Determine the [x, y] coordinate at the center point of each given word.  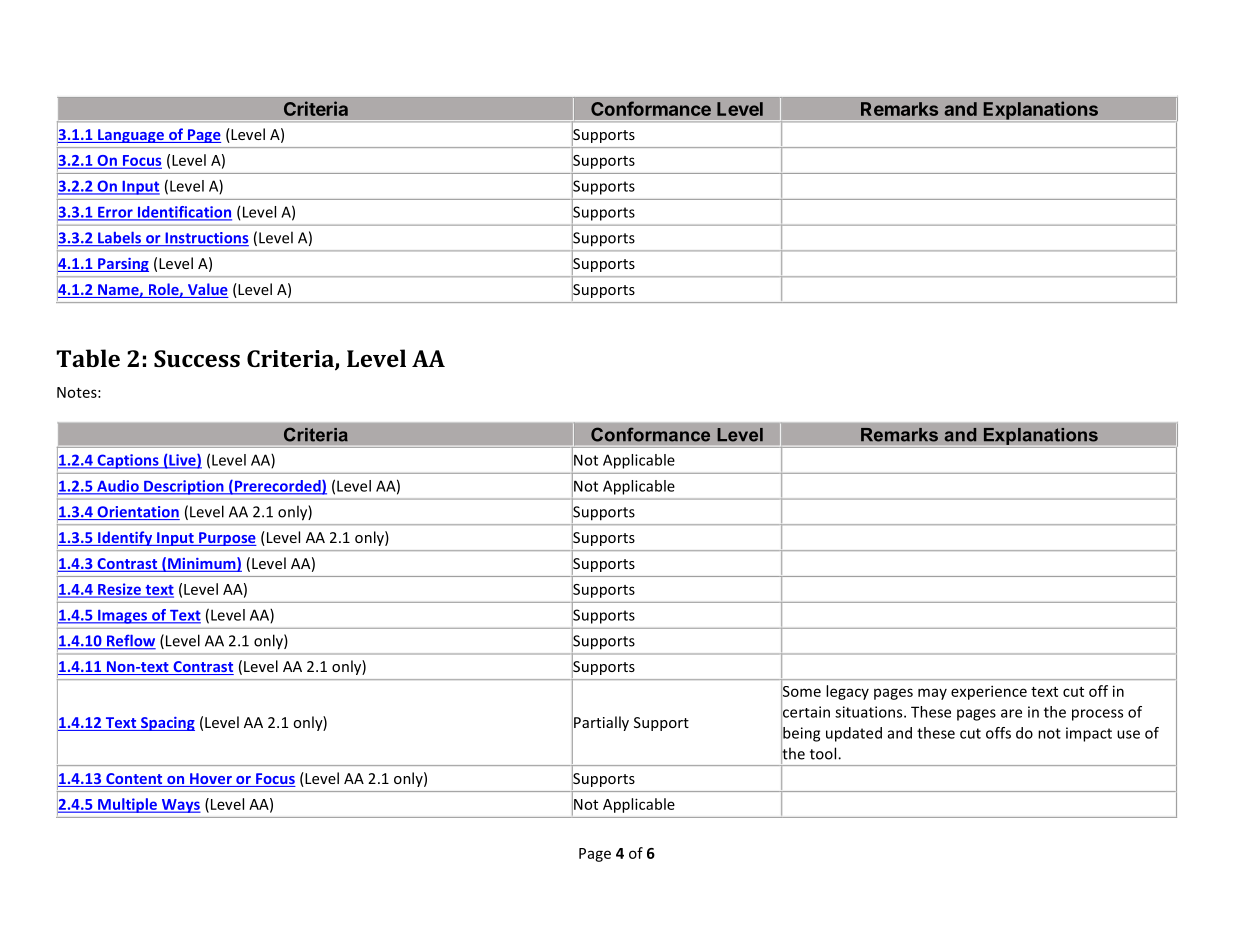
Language [131, 136]
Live [182, 461]
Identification [183, 213]
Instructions [206, 239]
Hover [211, 780]
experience [989, 692]
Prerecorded [277, 487]
